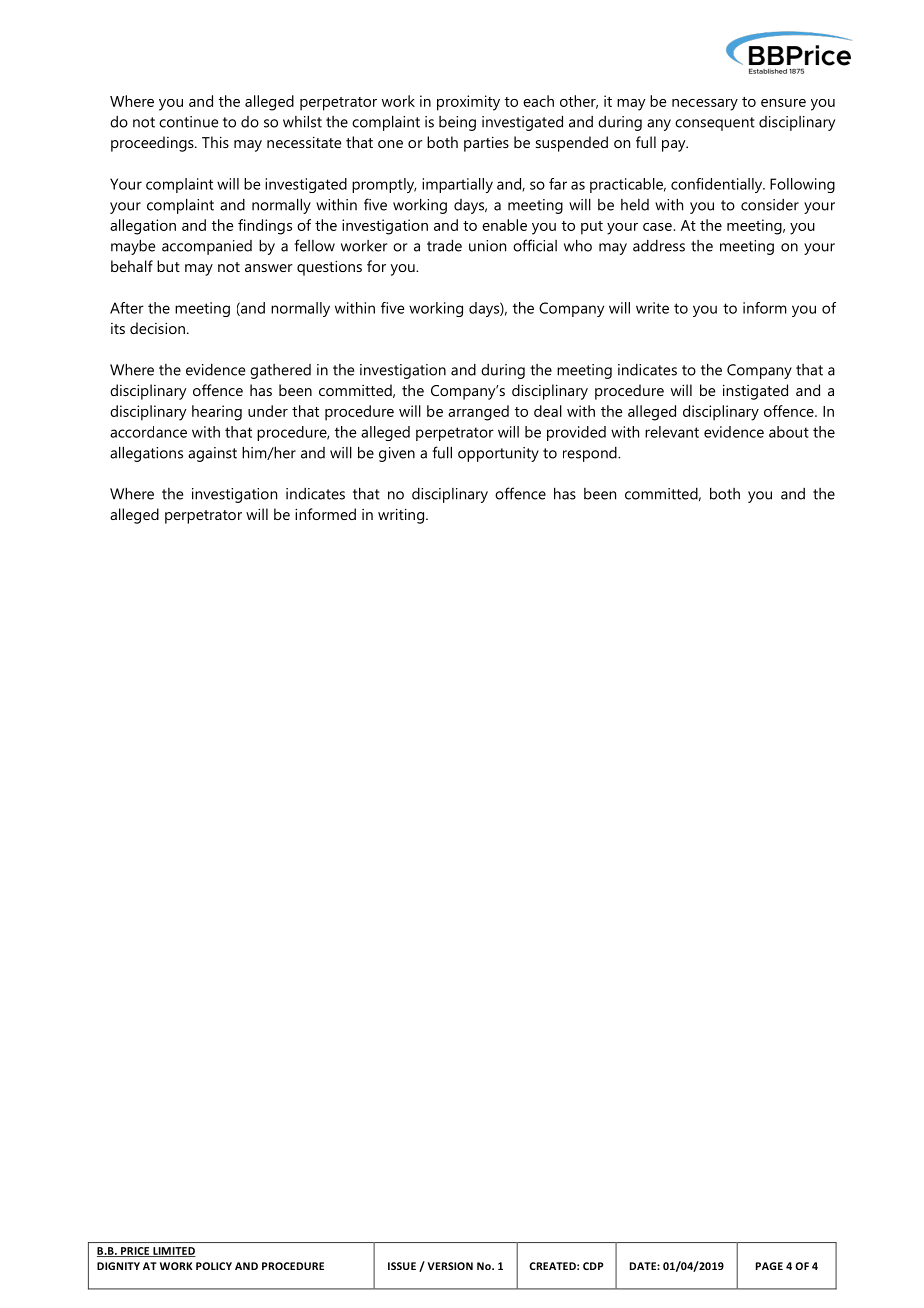  Describe the element at coordinates (478, 413) in the document. I see `arranged` at that location.
